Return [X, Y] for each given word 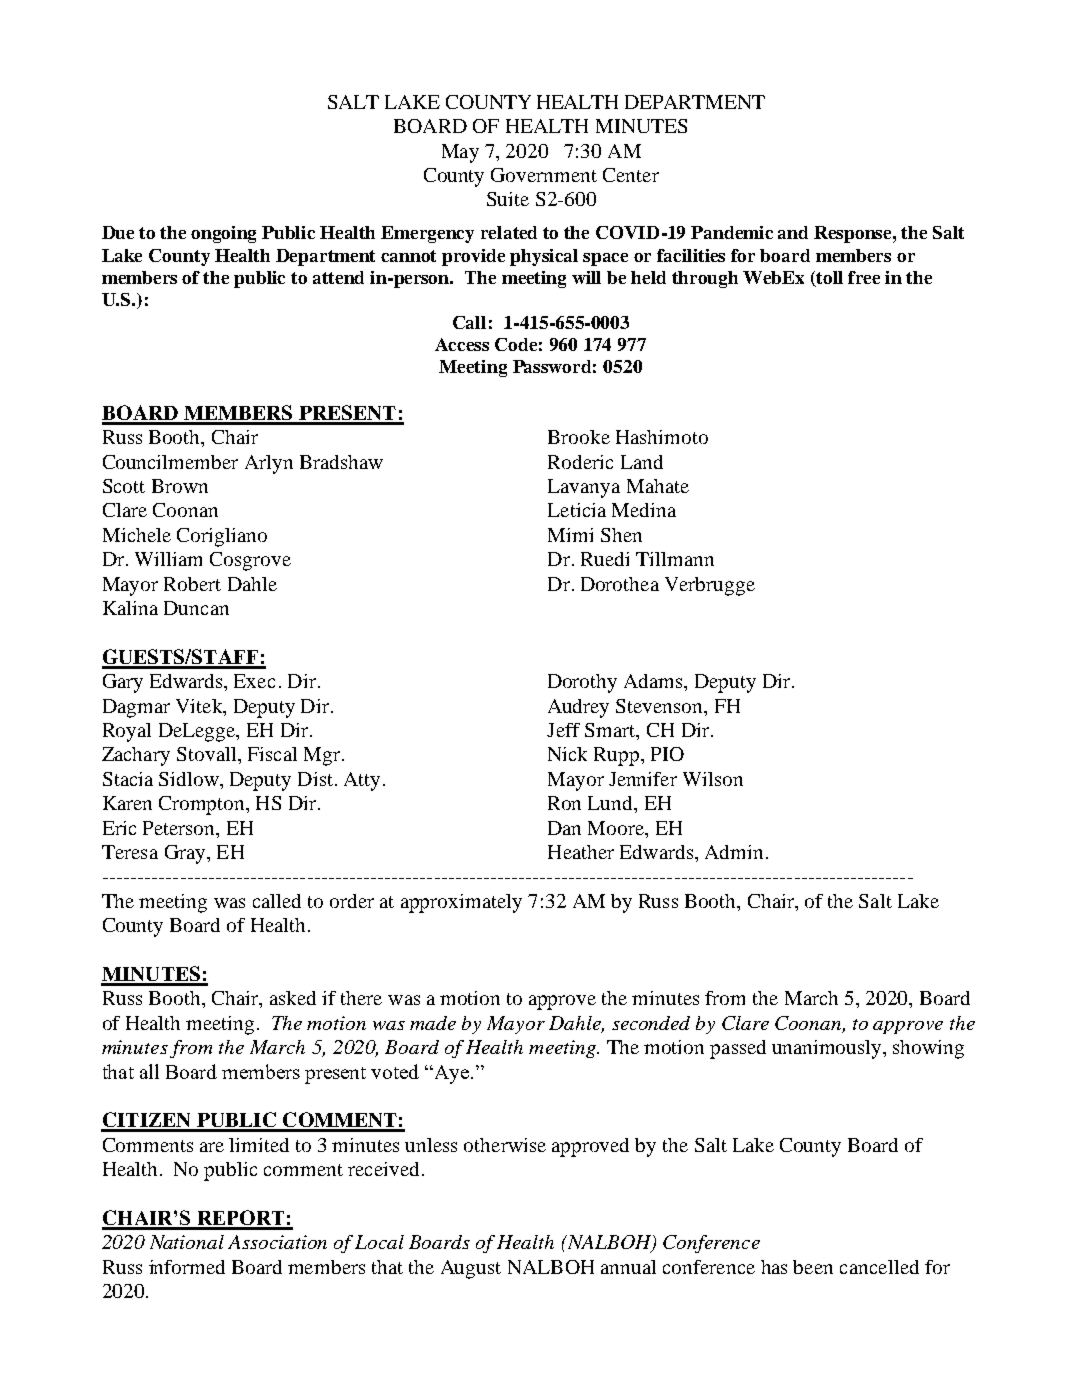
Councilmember [170, 462]
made [433, 1023]
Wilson [713, 779]
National [187, 1242]
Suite [508, 199]
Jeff [563, 730]
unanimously [828, 1049]
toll [829, 279]
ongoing [223, 234]
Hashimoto [662, 437]
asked [293, 998]
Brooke [579, 437]
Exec [254, 681]
